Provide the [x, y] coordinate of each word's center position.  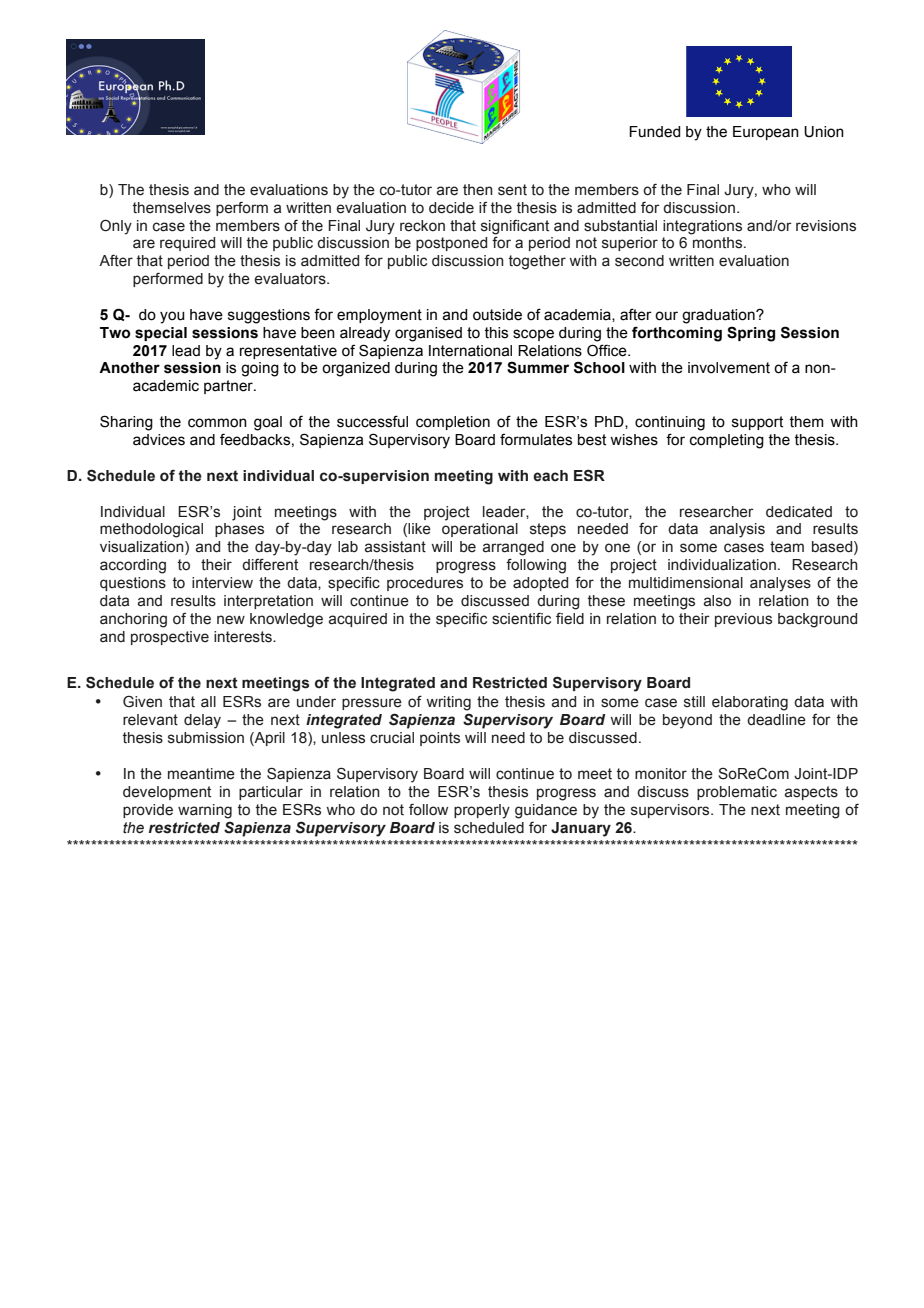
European [766, 133]
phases [239, 530]
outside [497, 315]
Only [116, 227]
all [208, 702]
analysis [737, 530]
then [478, 190]
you [172, 317]
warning [205, 811]
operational [480, 530]
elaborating [750, 703]
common [217, 423]
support [757, 423]
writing [448, 703]
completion [453, 423]
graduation [719, 316]
